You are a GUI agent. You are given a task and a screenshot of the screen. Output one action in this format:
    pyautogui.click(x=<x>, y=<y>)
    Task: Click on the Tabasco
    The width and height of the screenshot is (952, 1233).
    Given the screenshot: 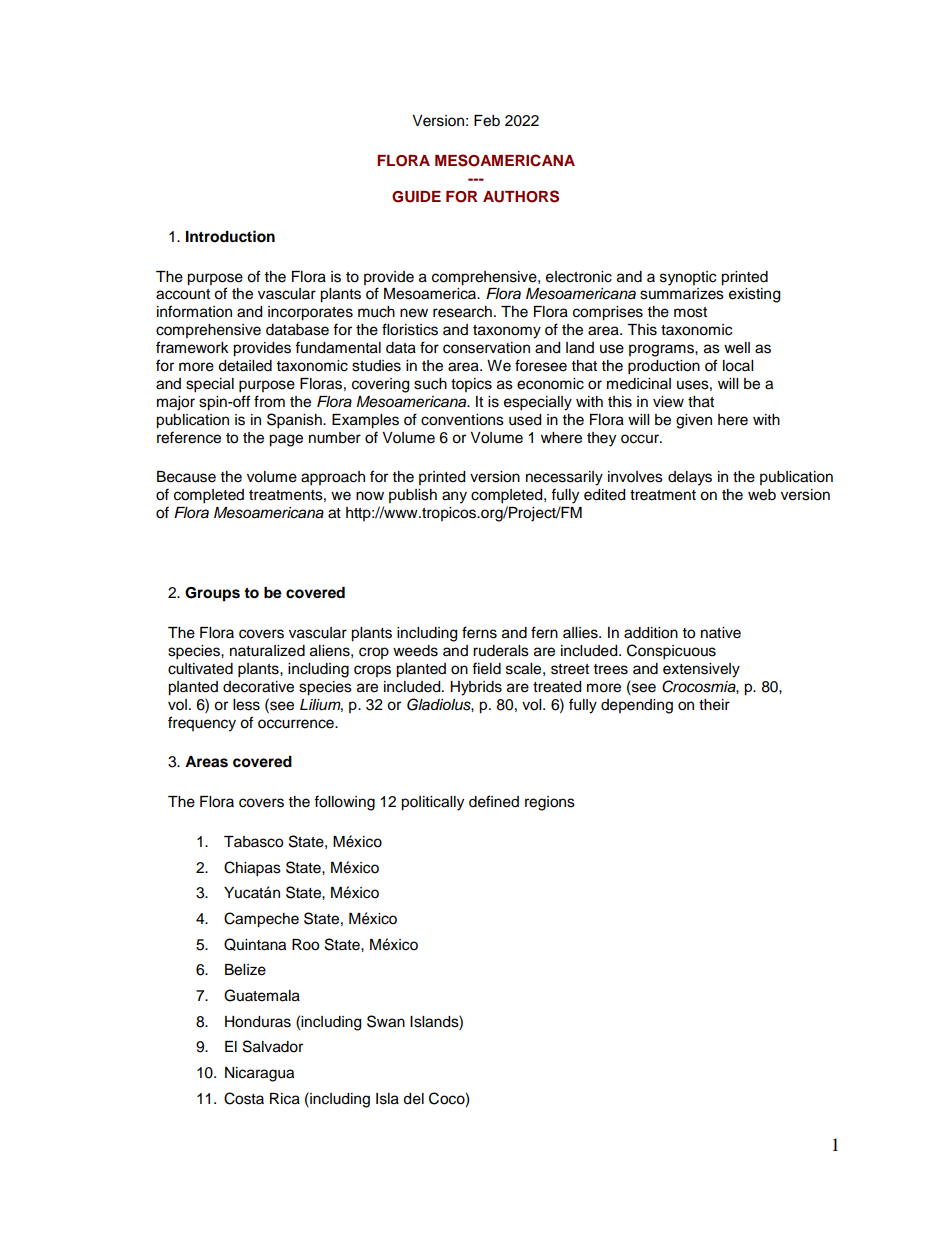 What is the action you would take?
    pyautogui.click(x=253, y=842)
